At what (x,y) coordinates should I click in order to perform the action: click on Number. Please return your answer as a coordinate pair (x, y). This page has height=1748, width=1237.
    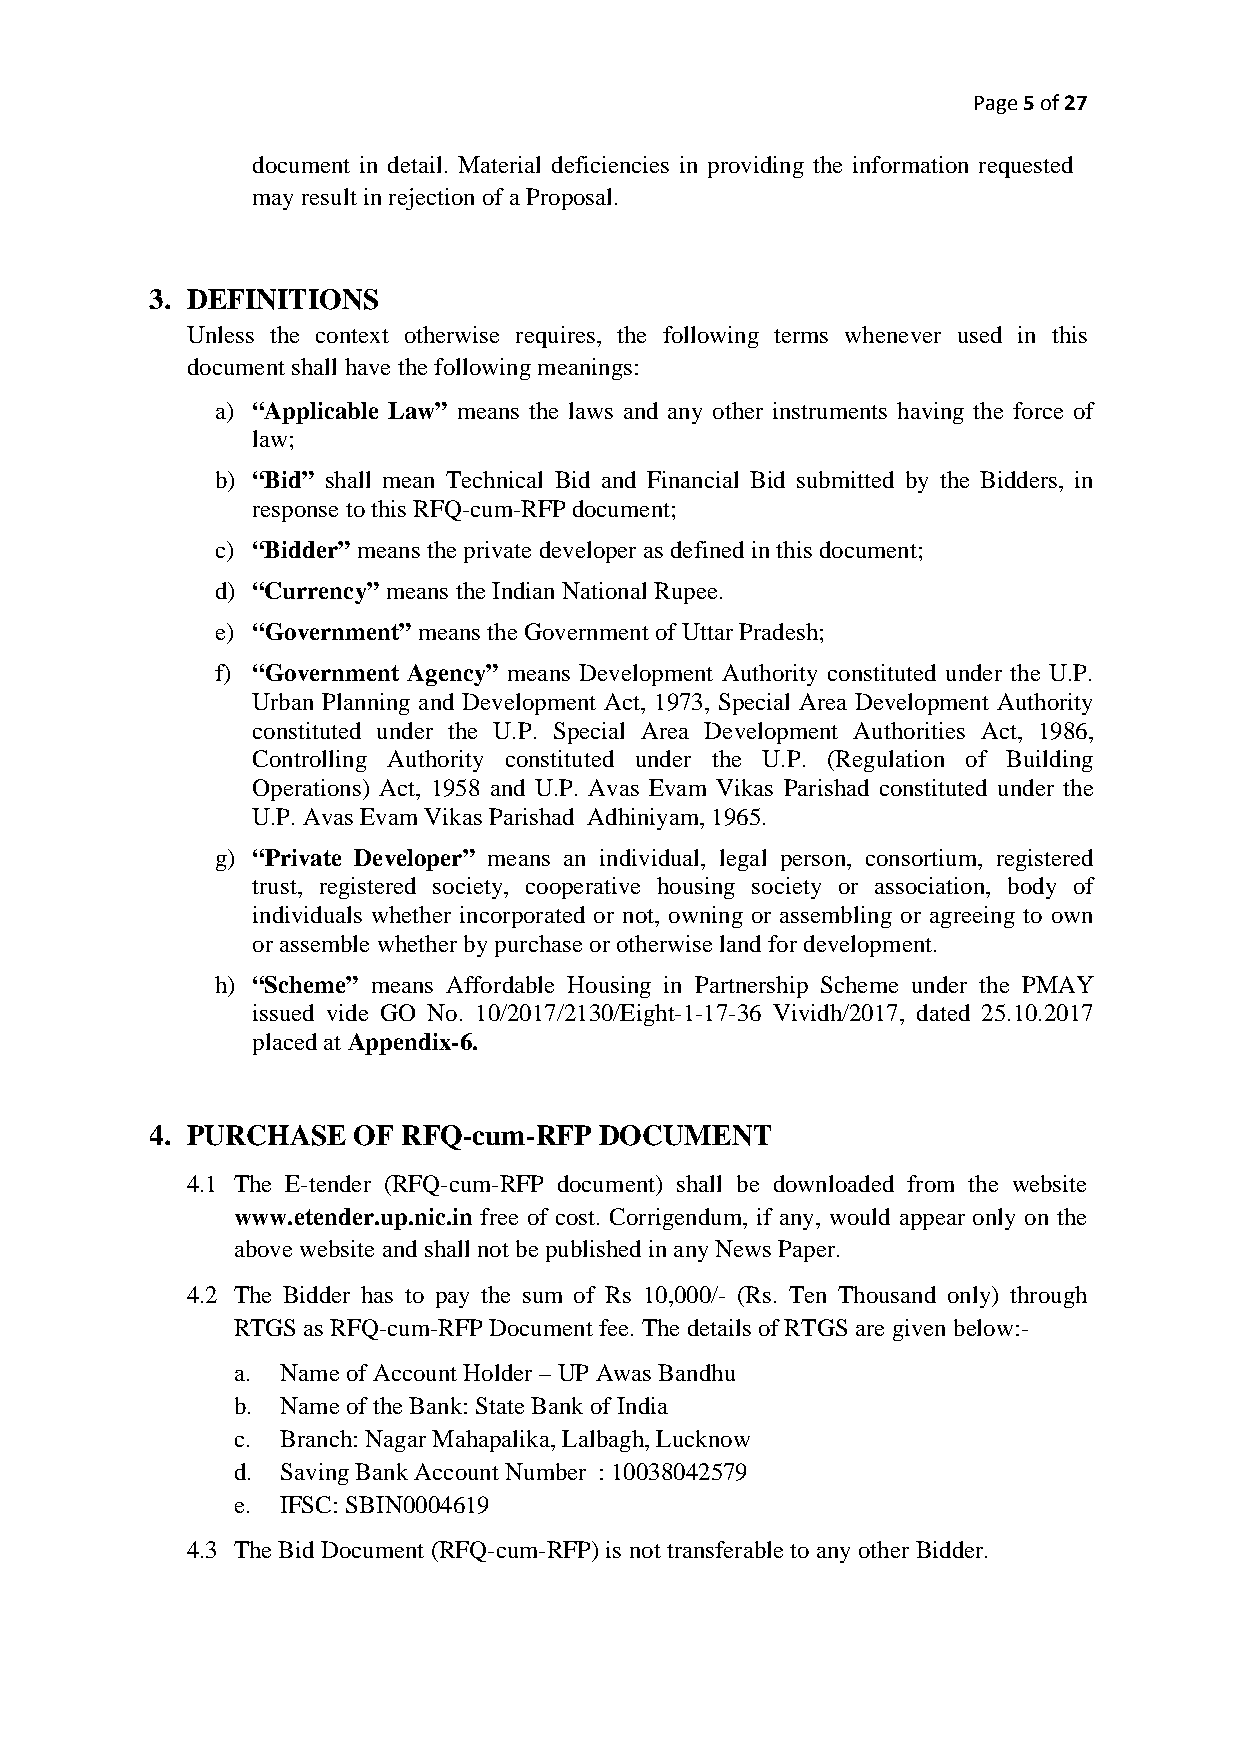
    Looking at the image, I should click on (545, 1471).
